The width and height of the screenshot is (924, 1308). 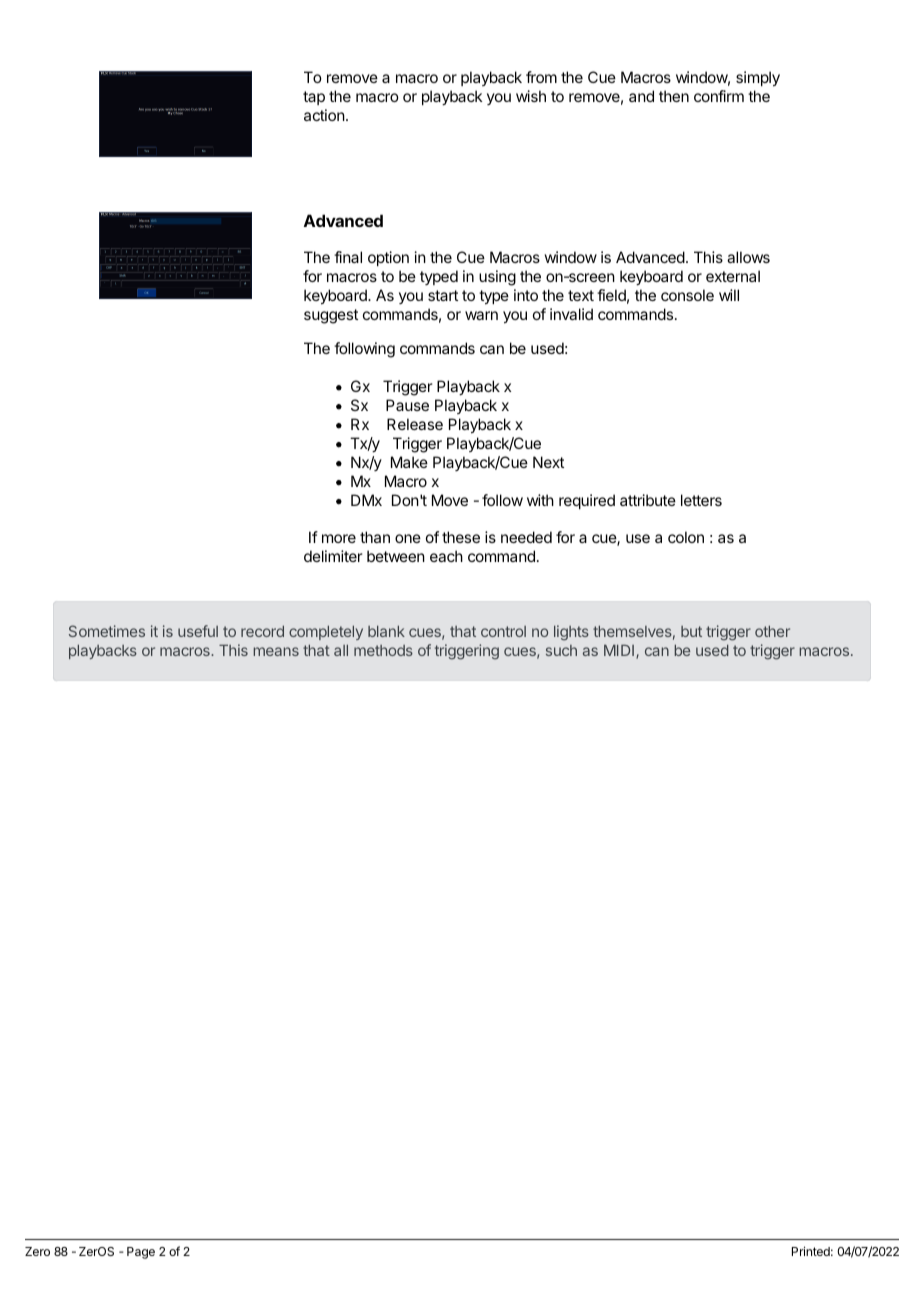 I want to click on other, so click(x=772, y=631).
